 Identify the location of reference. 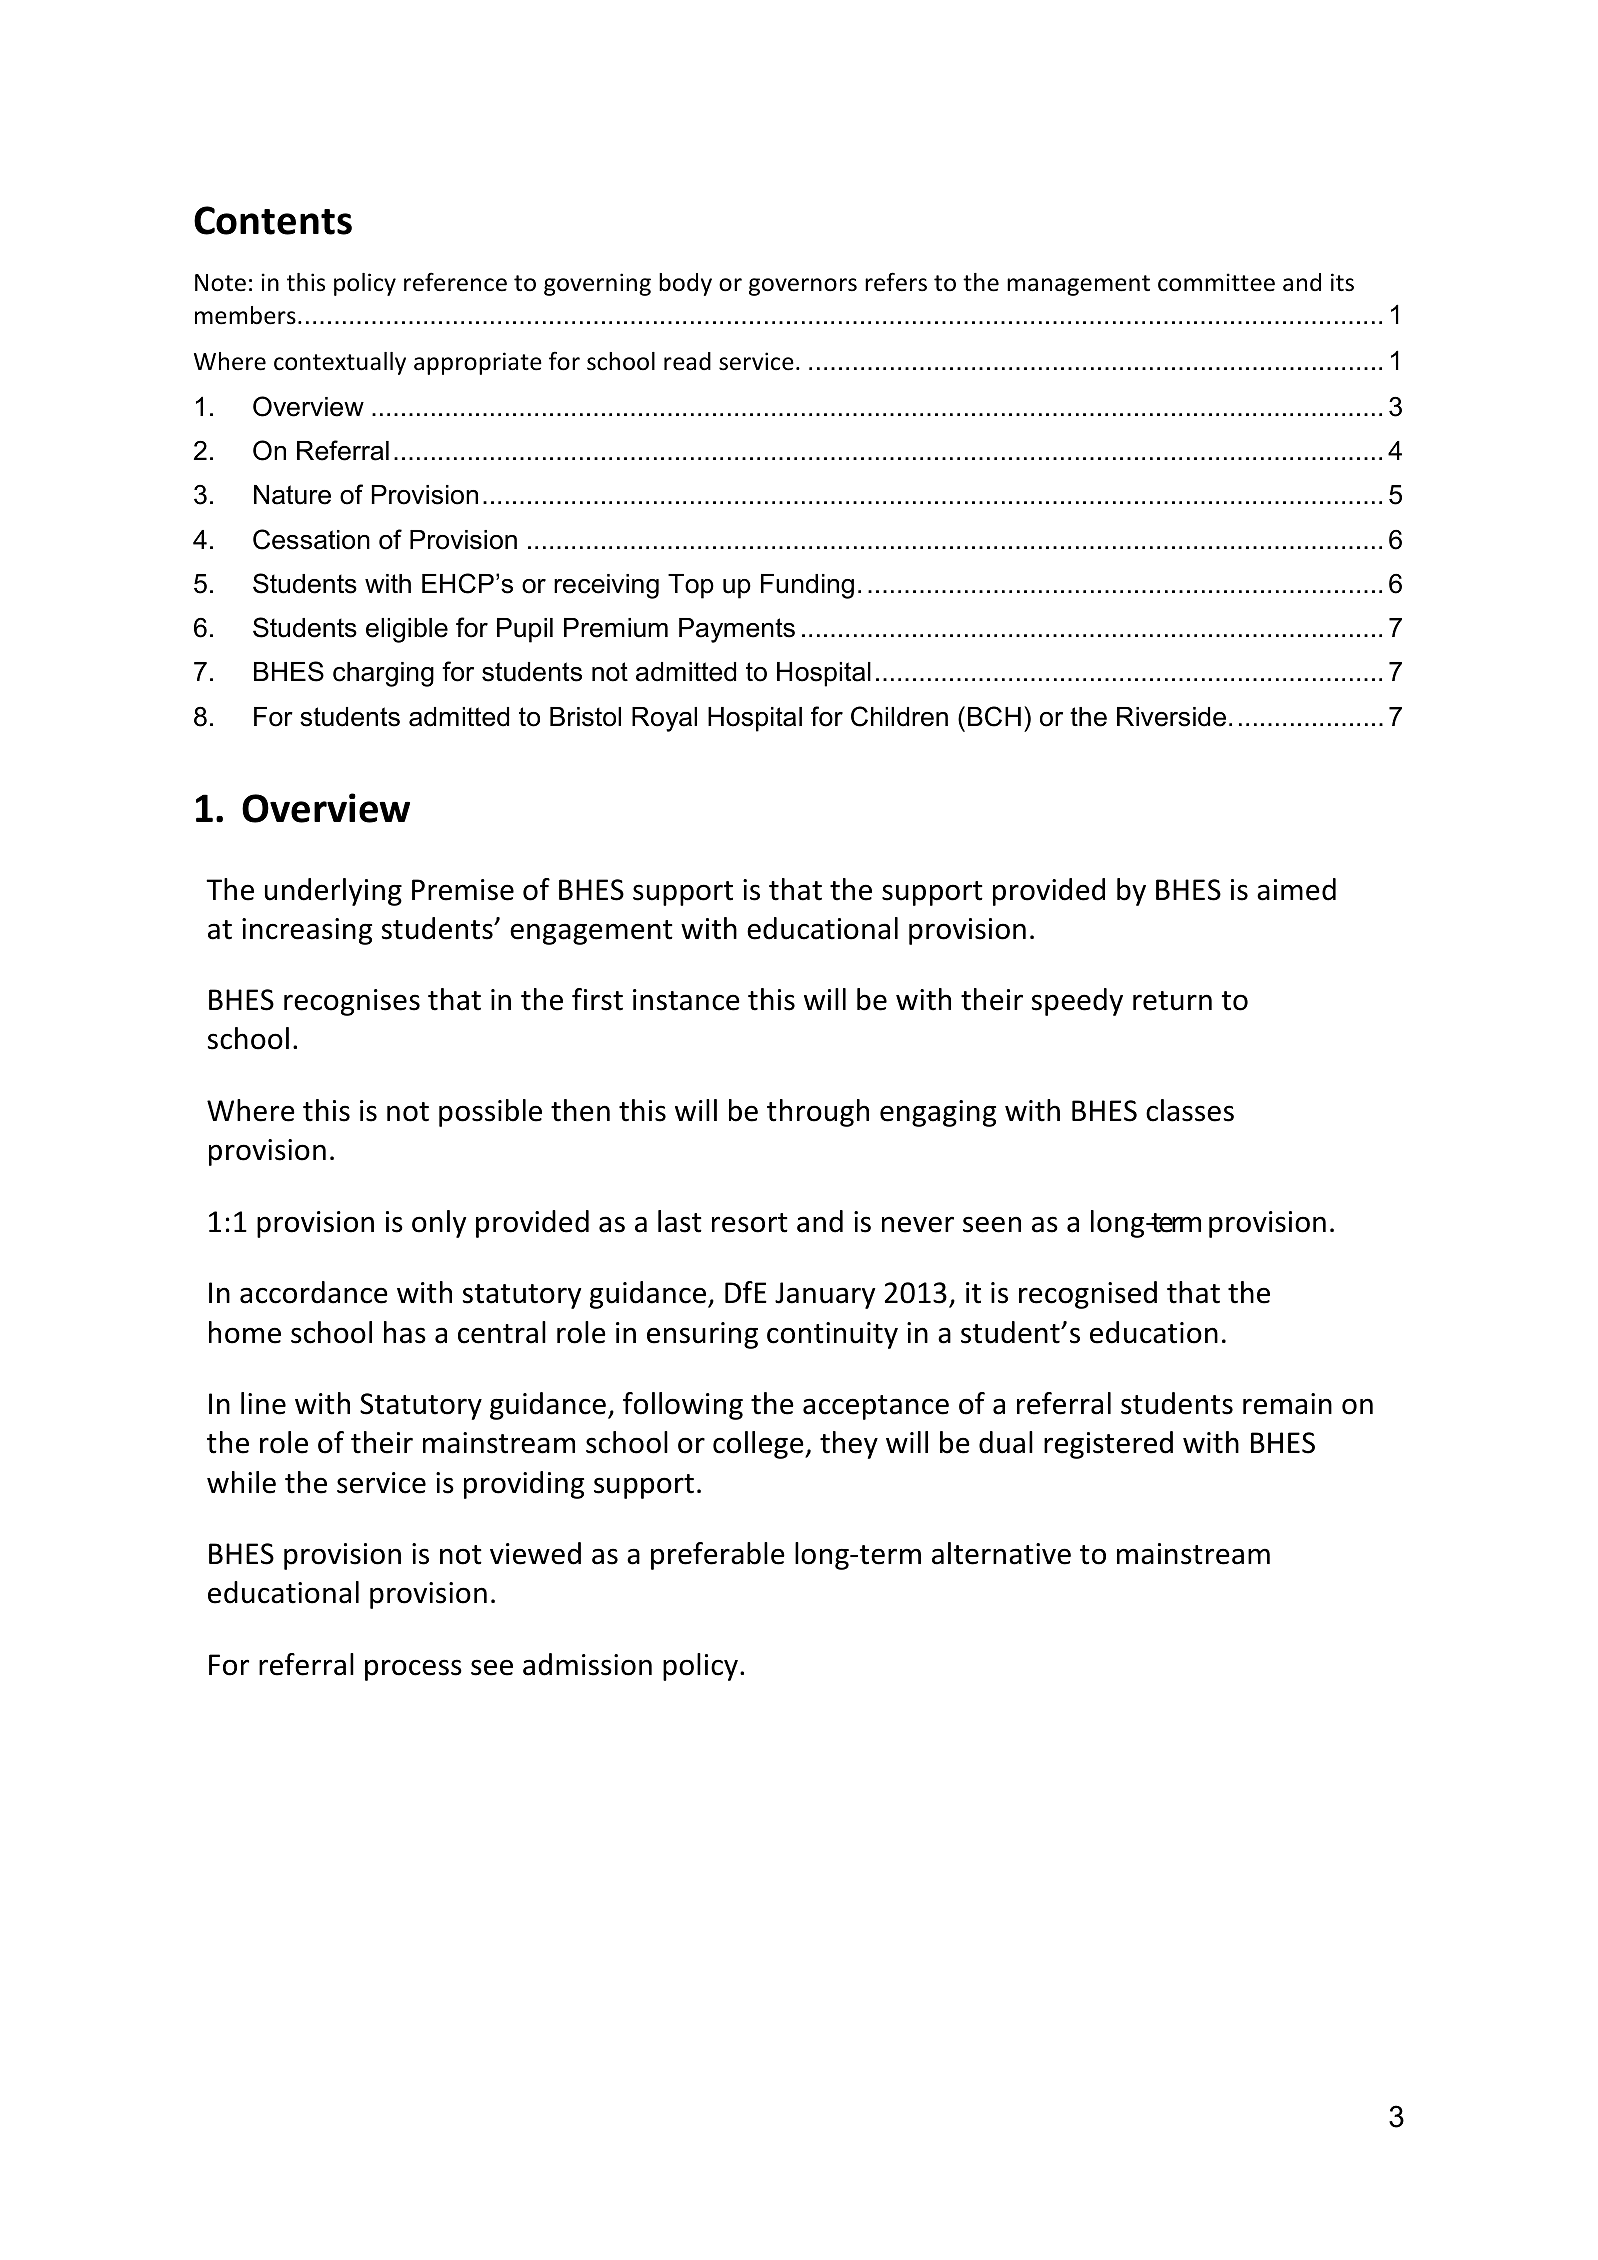
(455, 282).
